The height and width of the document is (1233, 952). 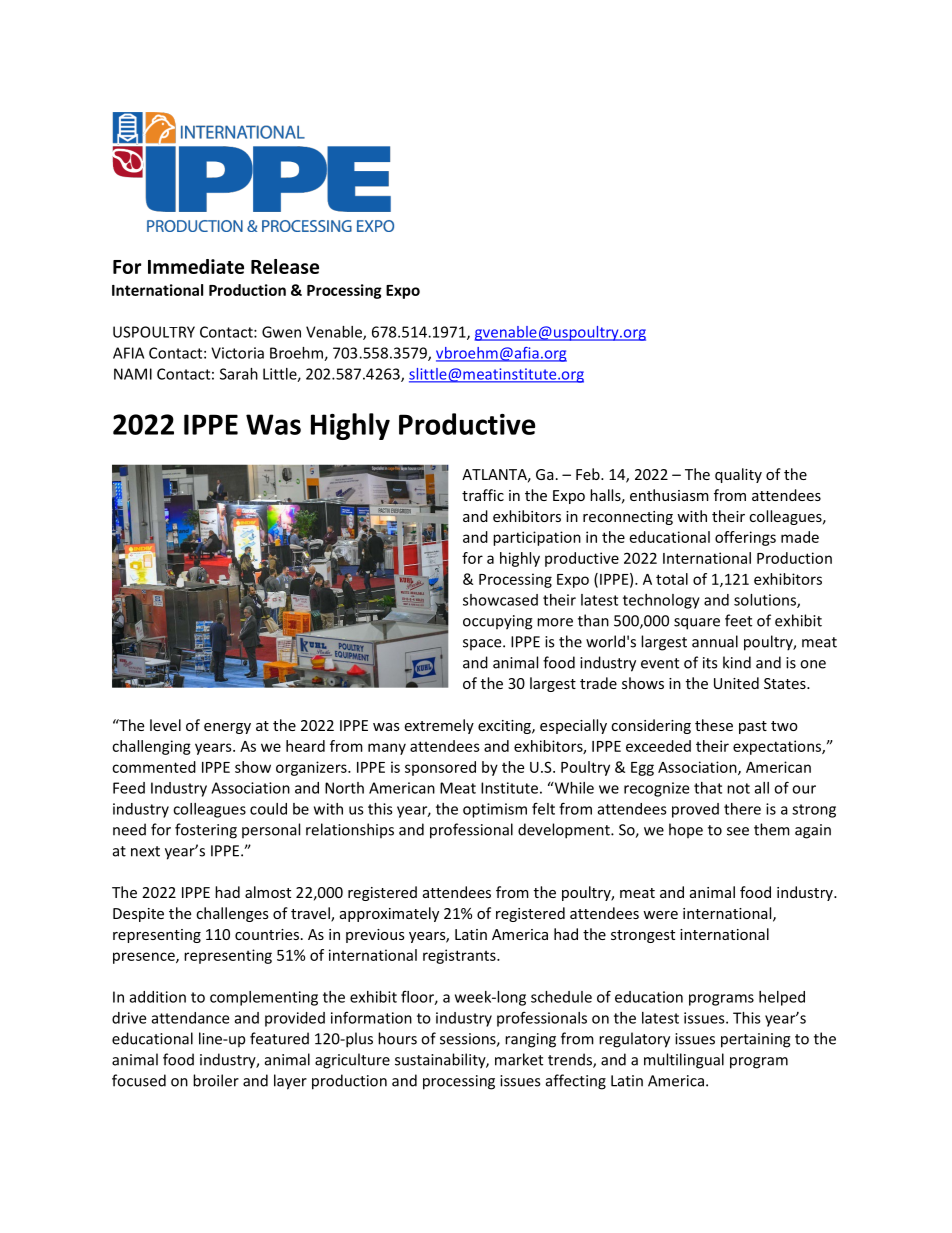 What do you see at coordinates (537, 538) in the document?
I see `participation` at bounding box center [537, 538].
